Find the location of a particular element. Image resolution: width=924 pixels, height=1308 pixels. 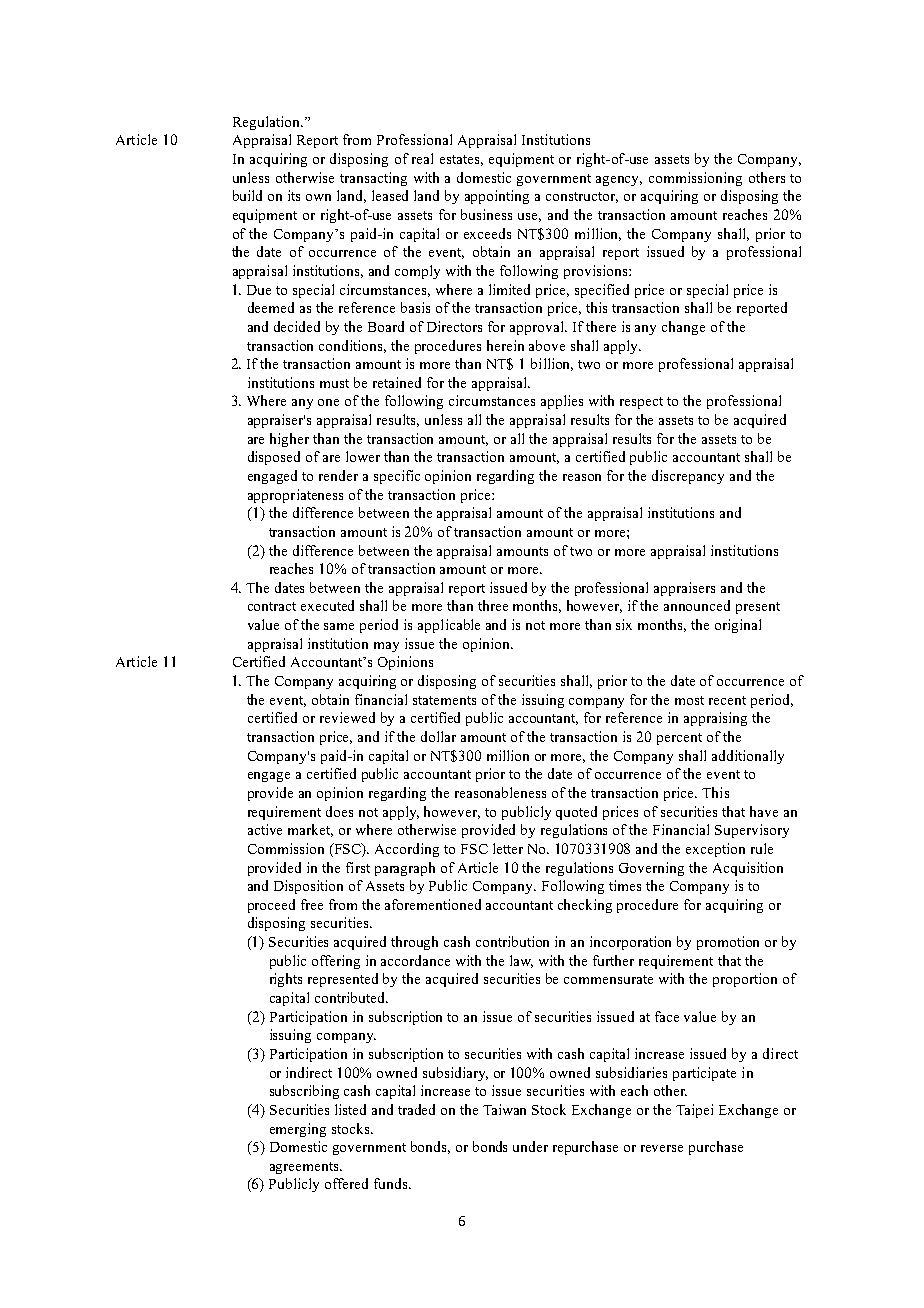

agreements is located at coordinates (306, 1168).
